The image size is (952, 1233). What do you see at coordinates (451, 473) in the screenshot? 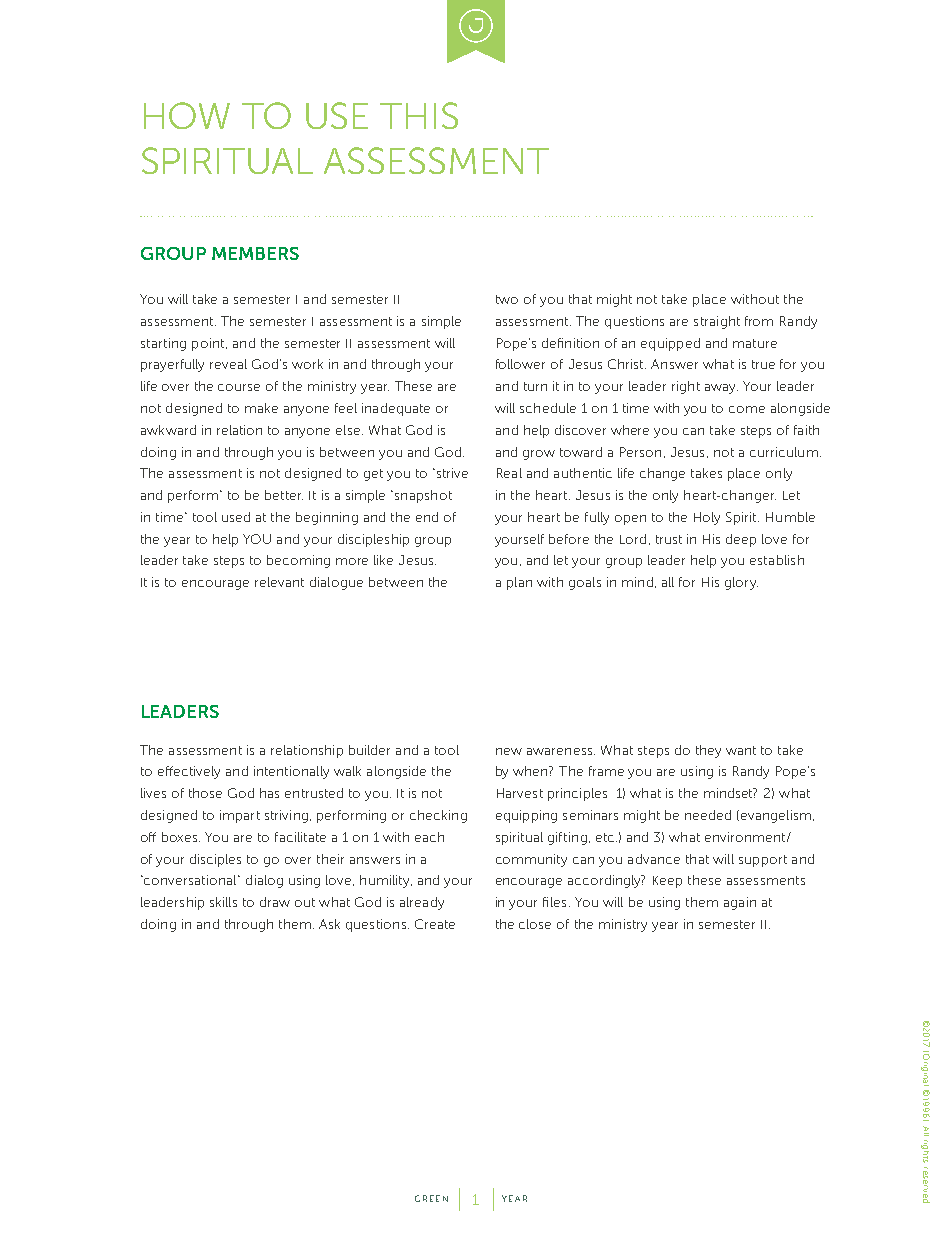
I see `strive` at bounding box center [451, 473].
